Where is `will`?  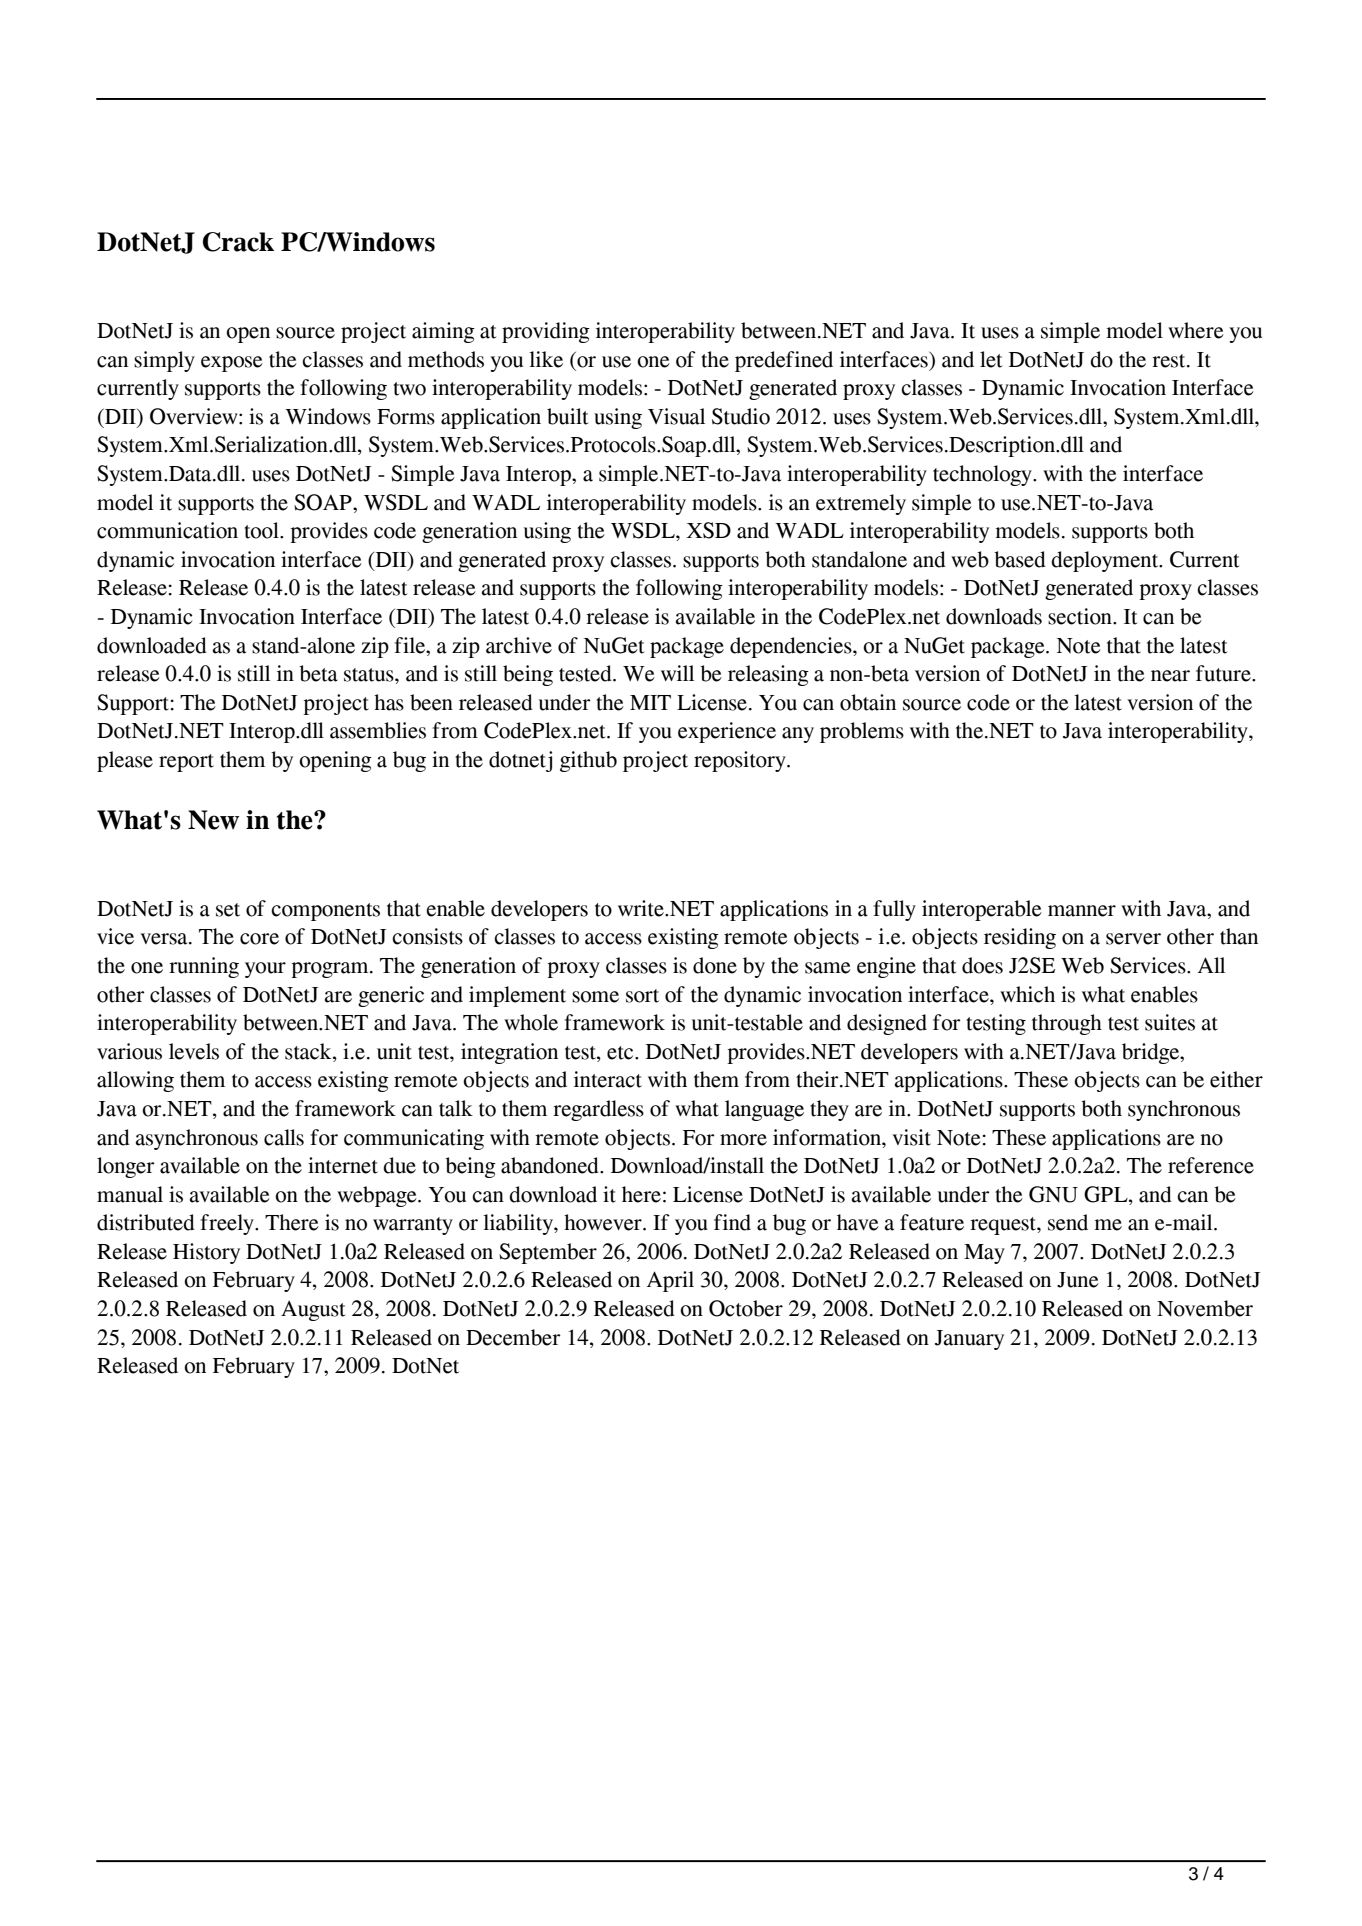
will is located at coordinates (677, 673).
